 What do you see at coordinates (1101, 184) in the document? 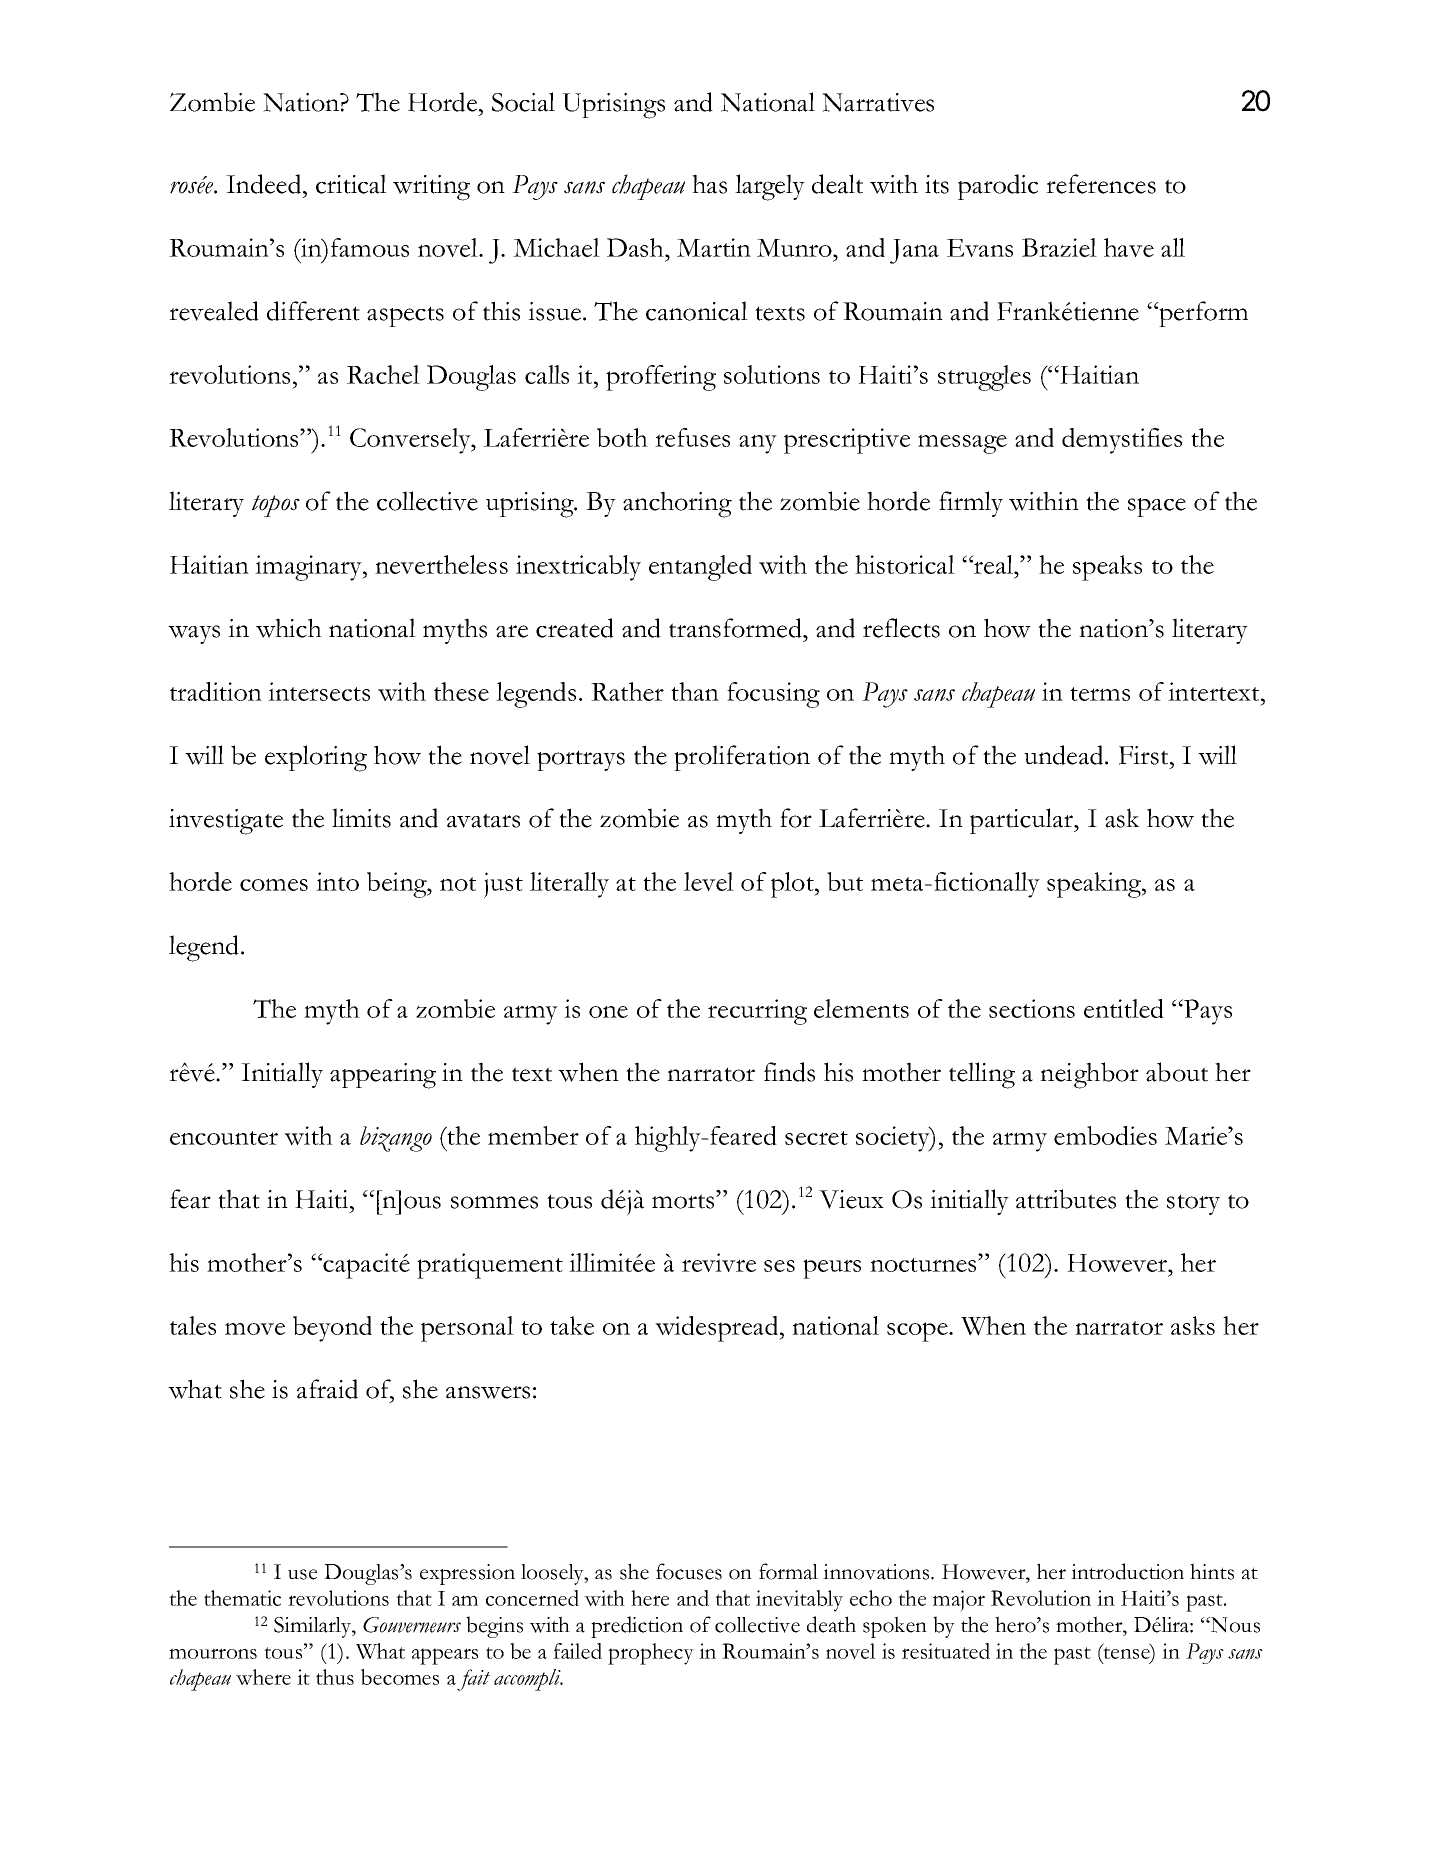
I see `references` at bounding box center [1101, 184].
